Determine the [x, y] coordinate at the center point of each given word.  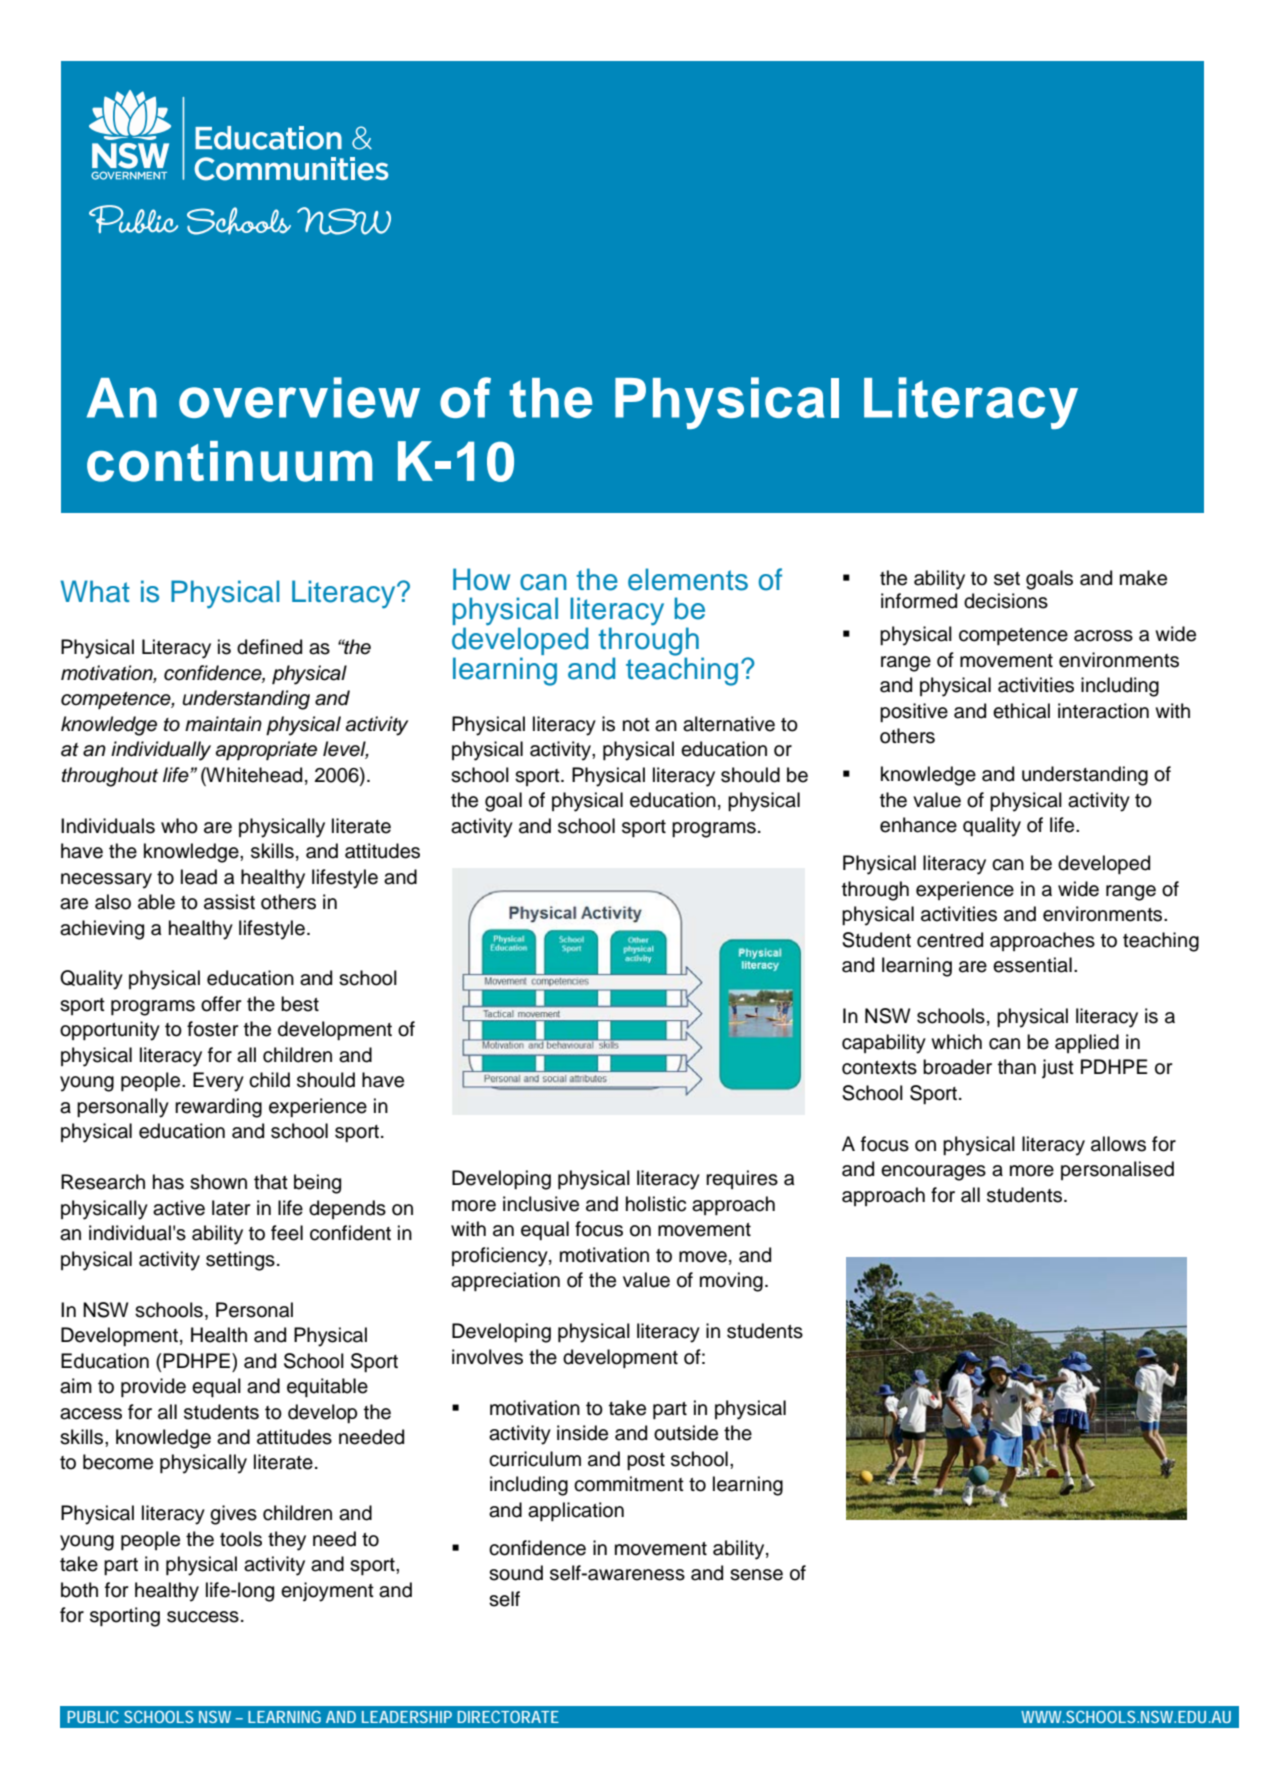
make [1143, 578]
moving [731, 1282]
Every [218, 1082]
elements [688, 579]
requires [742, 1179]
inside [582, 1433]
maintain [223, 724]
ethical [1021, 711]
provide [153, 1387]
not [636, 725]
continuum [229, 461]
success [203, 1617]
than [1017, 1067]
